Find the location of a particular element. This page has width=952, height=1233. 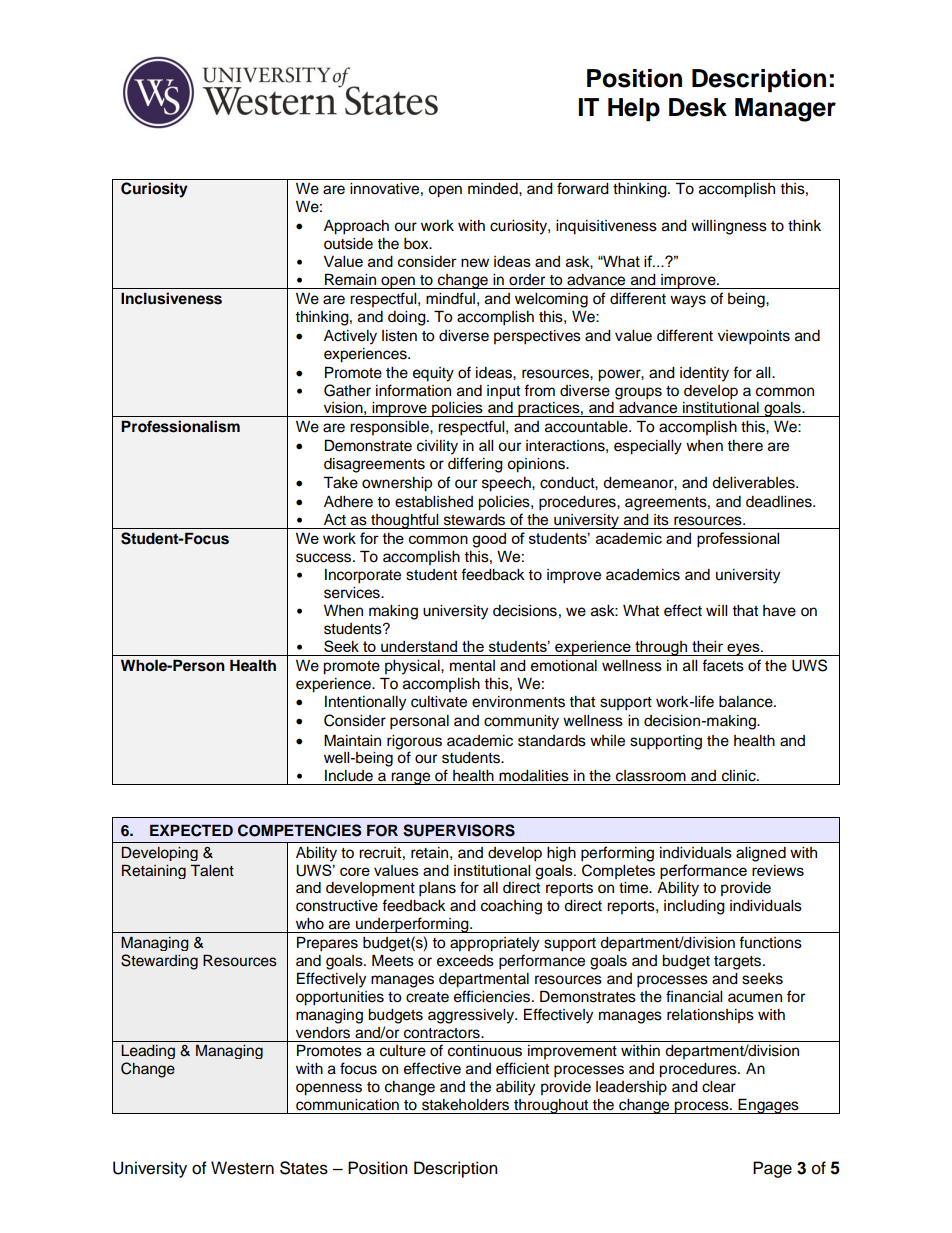

services is located at coordinates (353, 593).
